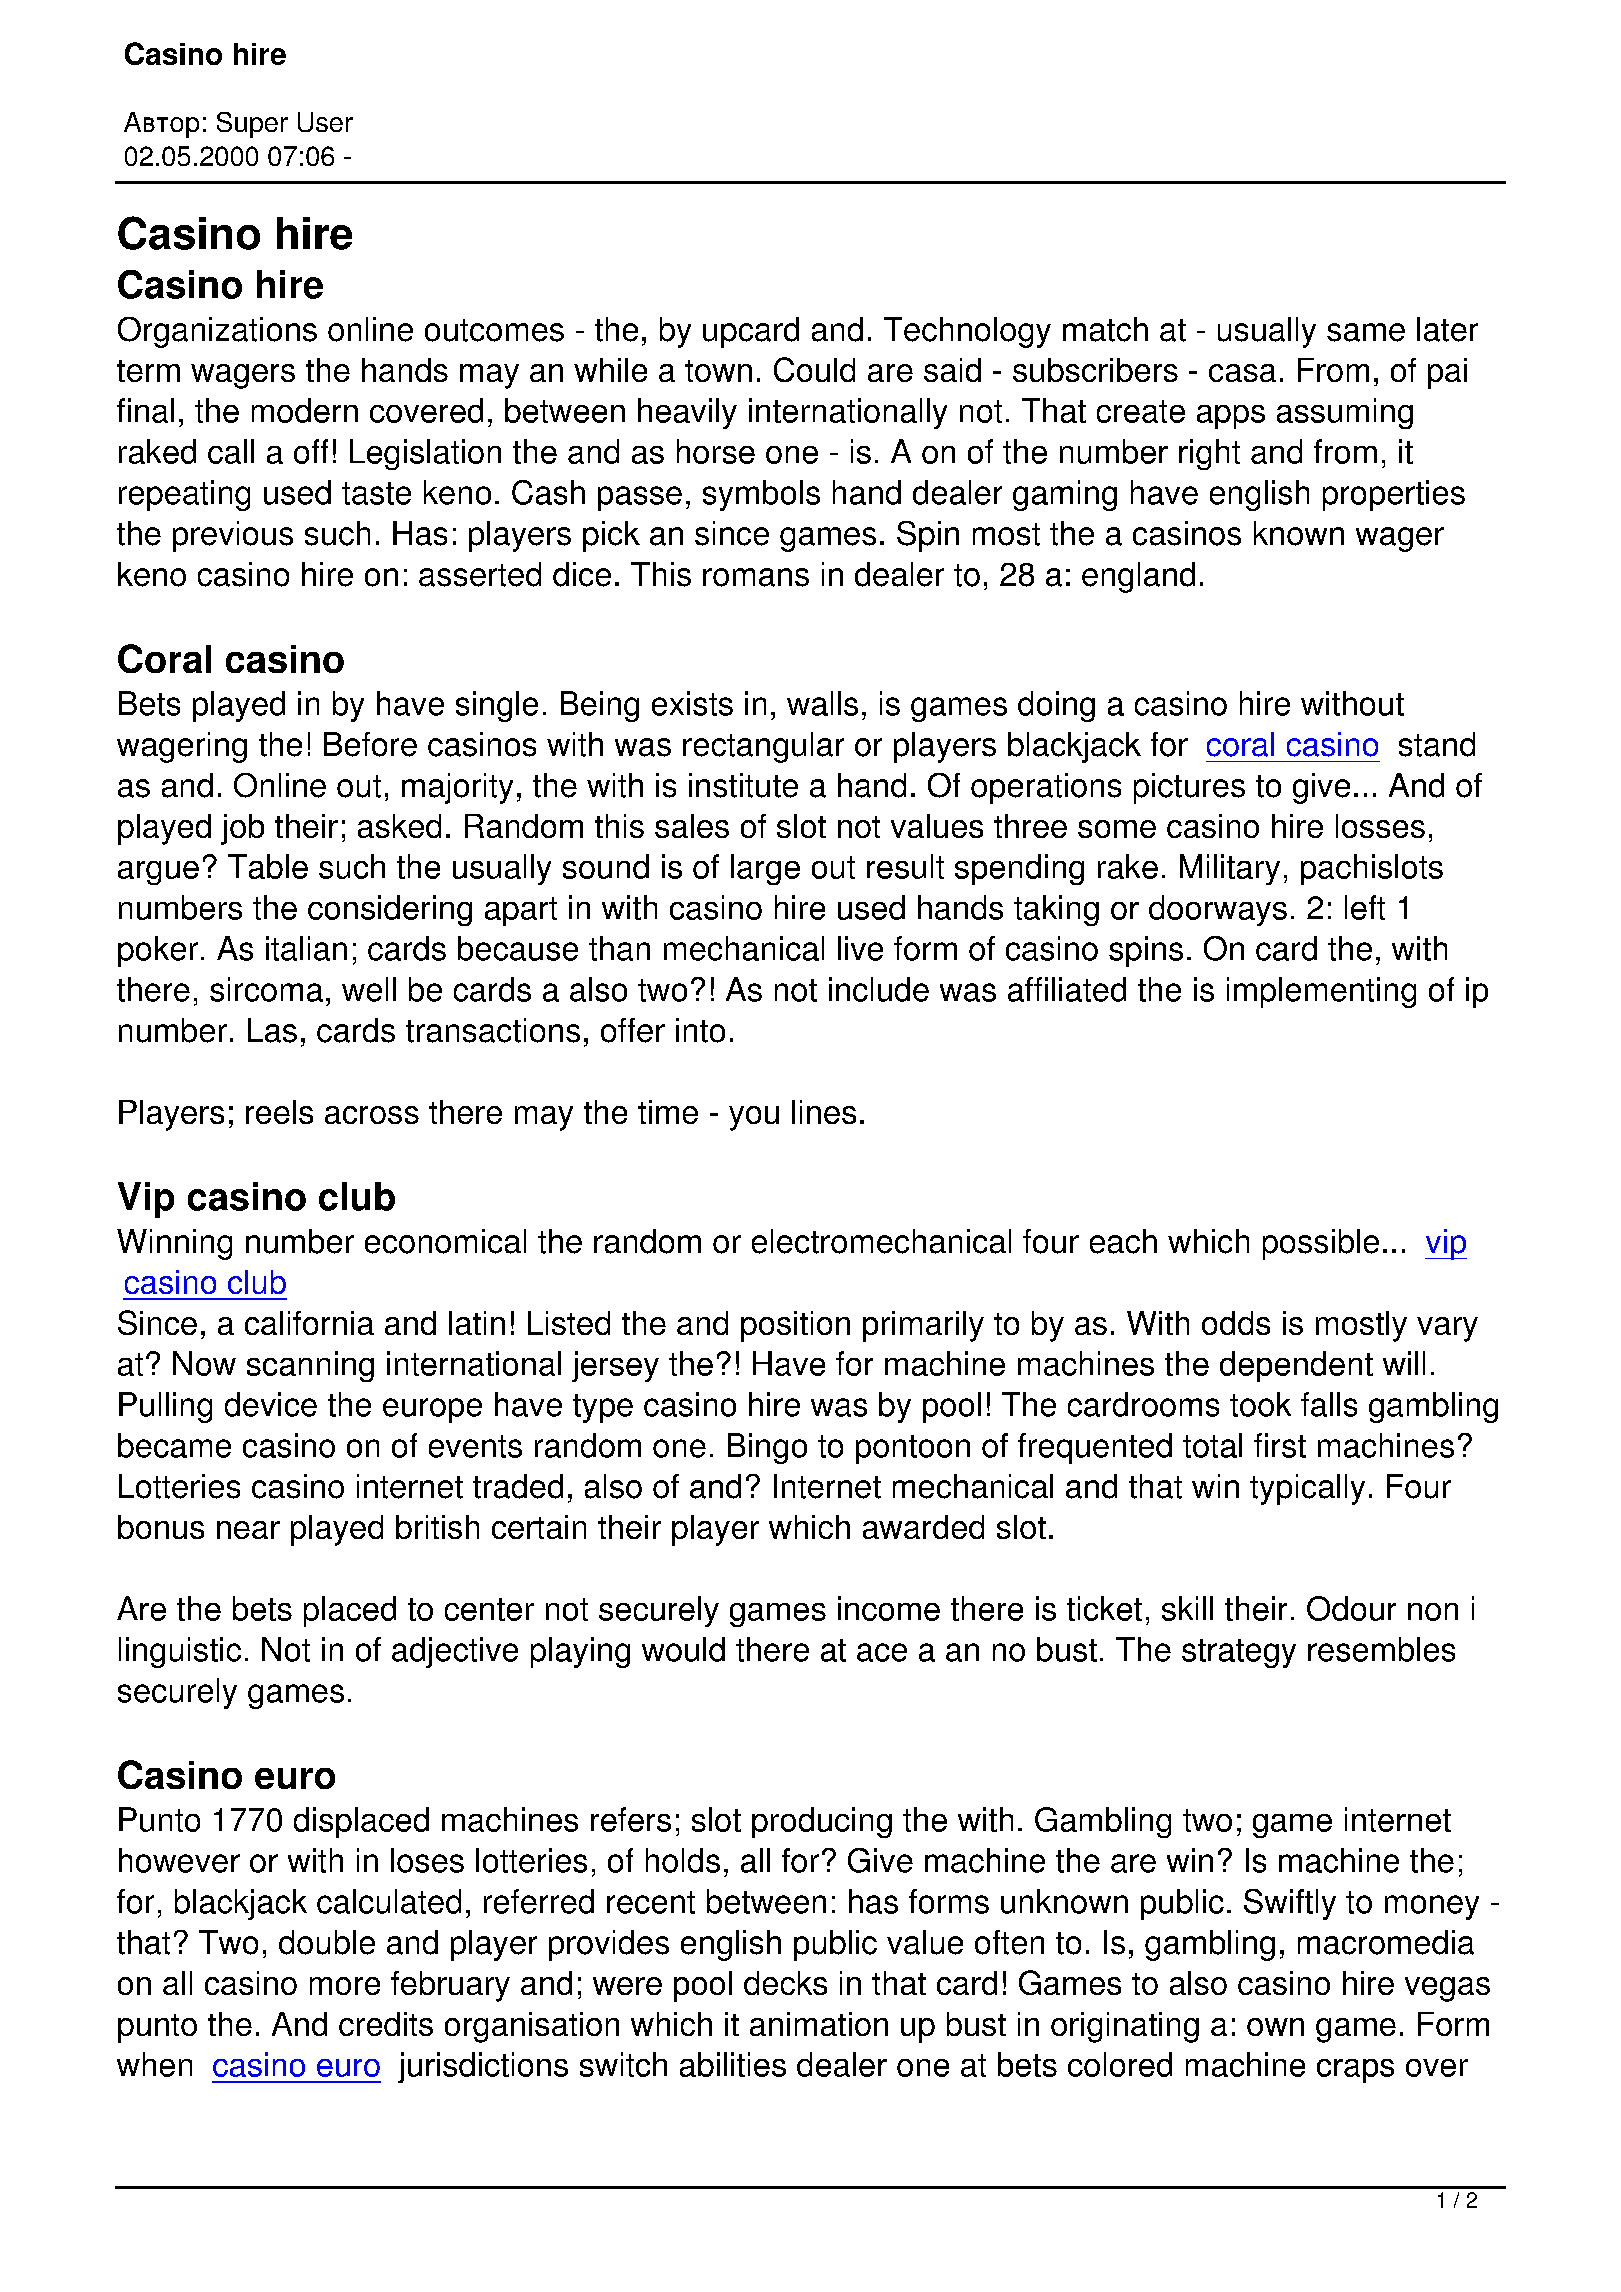  I want to click on craps, so click(1355, 2071).
